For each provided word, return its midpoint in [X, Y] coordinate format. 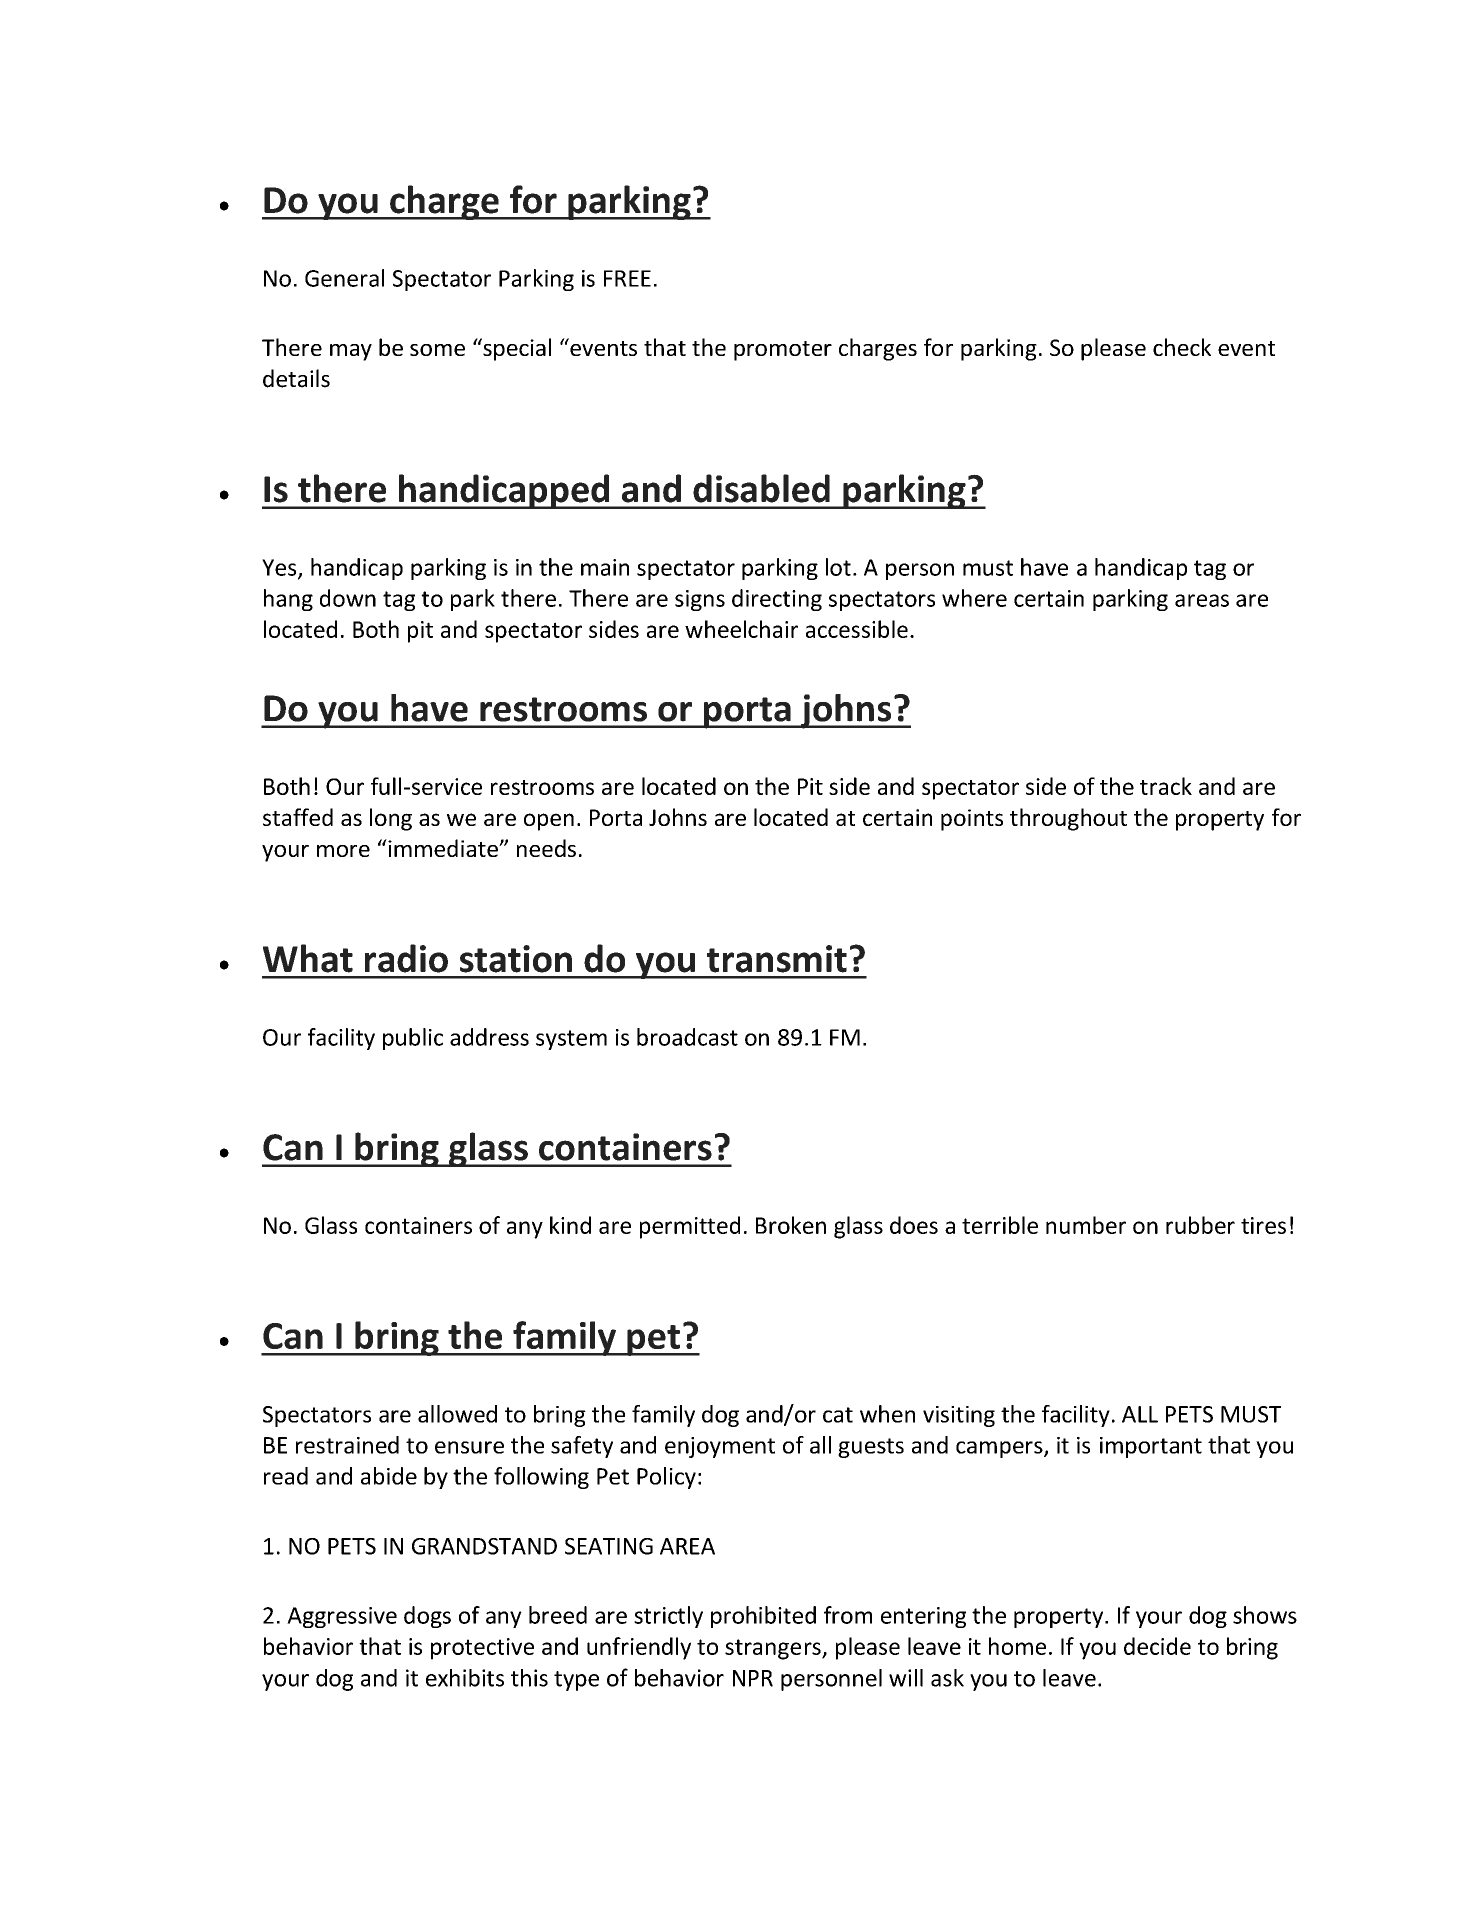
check [1182, 347]
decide [1157, 1646]
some [437, 350]
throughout [1068, 819]
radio [406, 958]
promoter [783, 351]
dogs [427, 1617]
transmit [777, 959]
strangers [774, 1649]
